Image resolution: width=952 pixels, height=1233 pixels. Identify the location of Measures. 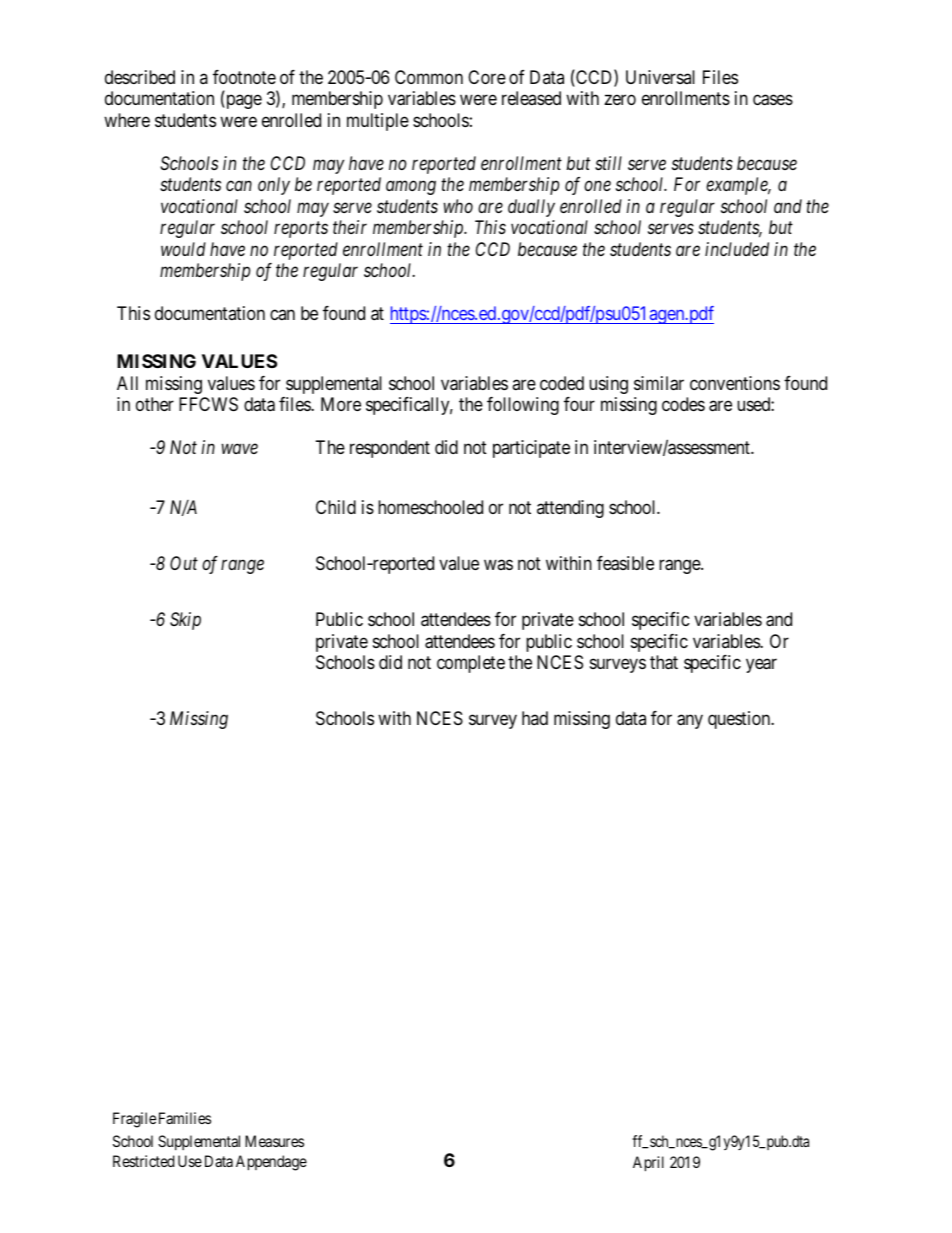
(274, 1141).
